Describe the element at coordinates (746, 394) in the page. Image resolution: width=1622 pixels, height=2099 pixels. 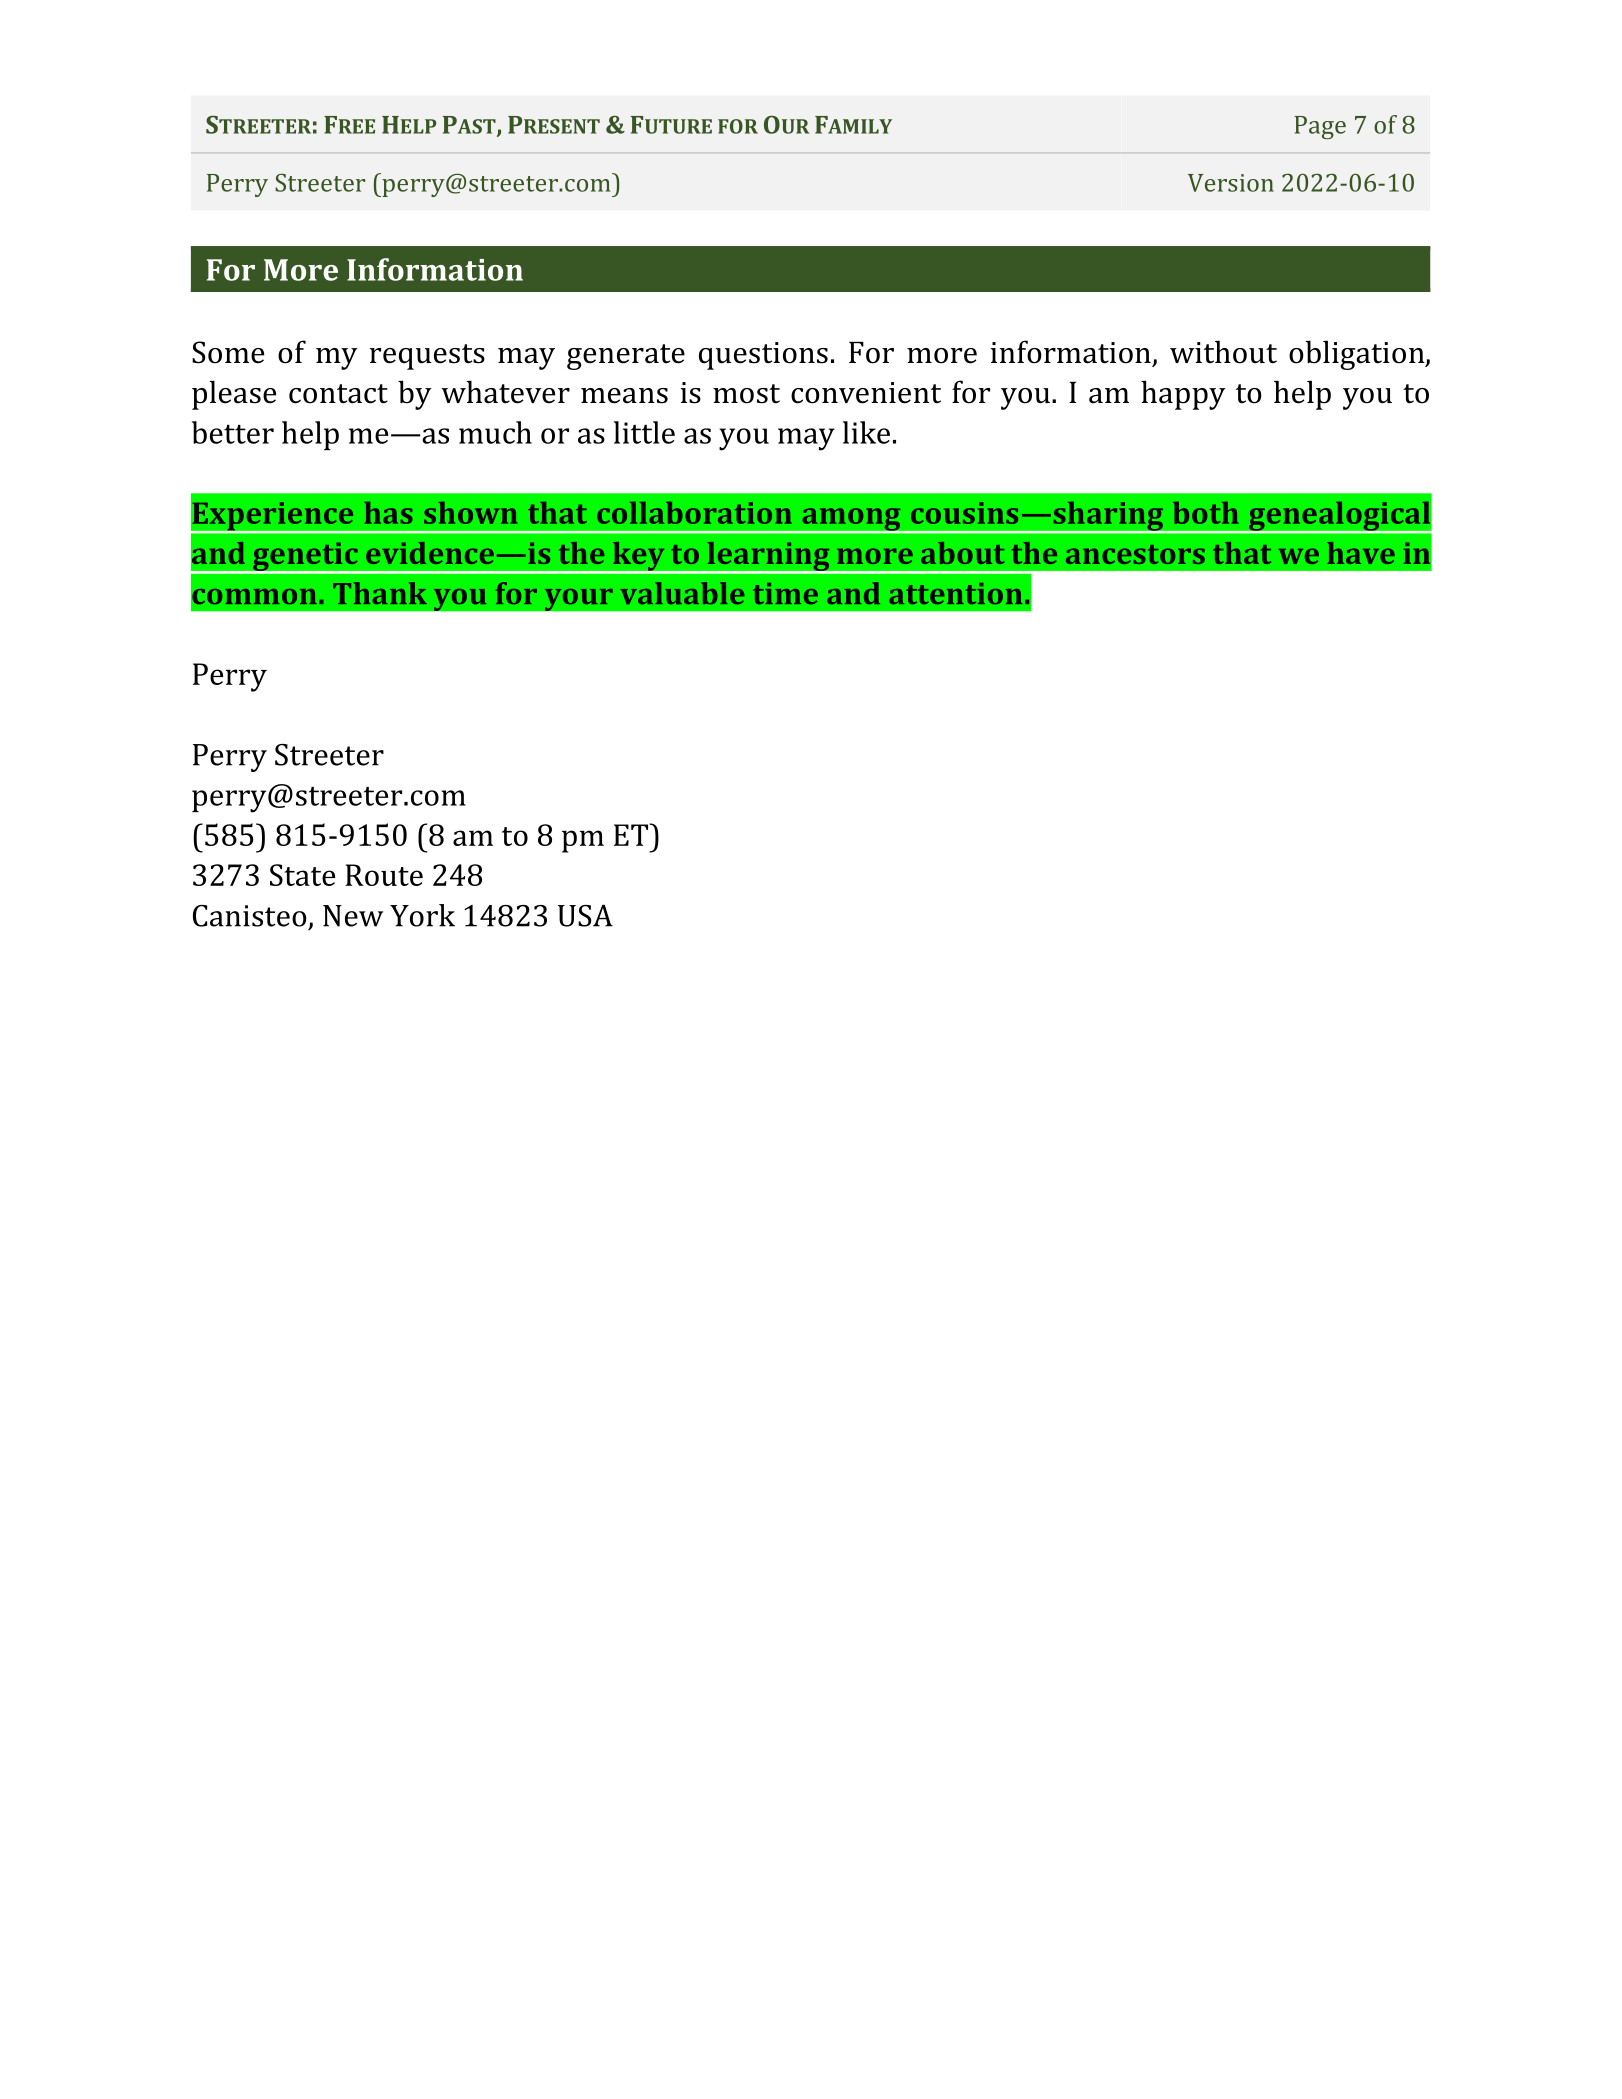
I see `most` at that location.
